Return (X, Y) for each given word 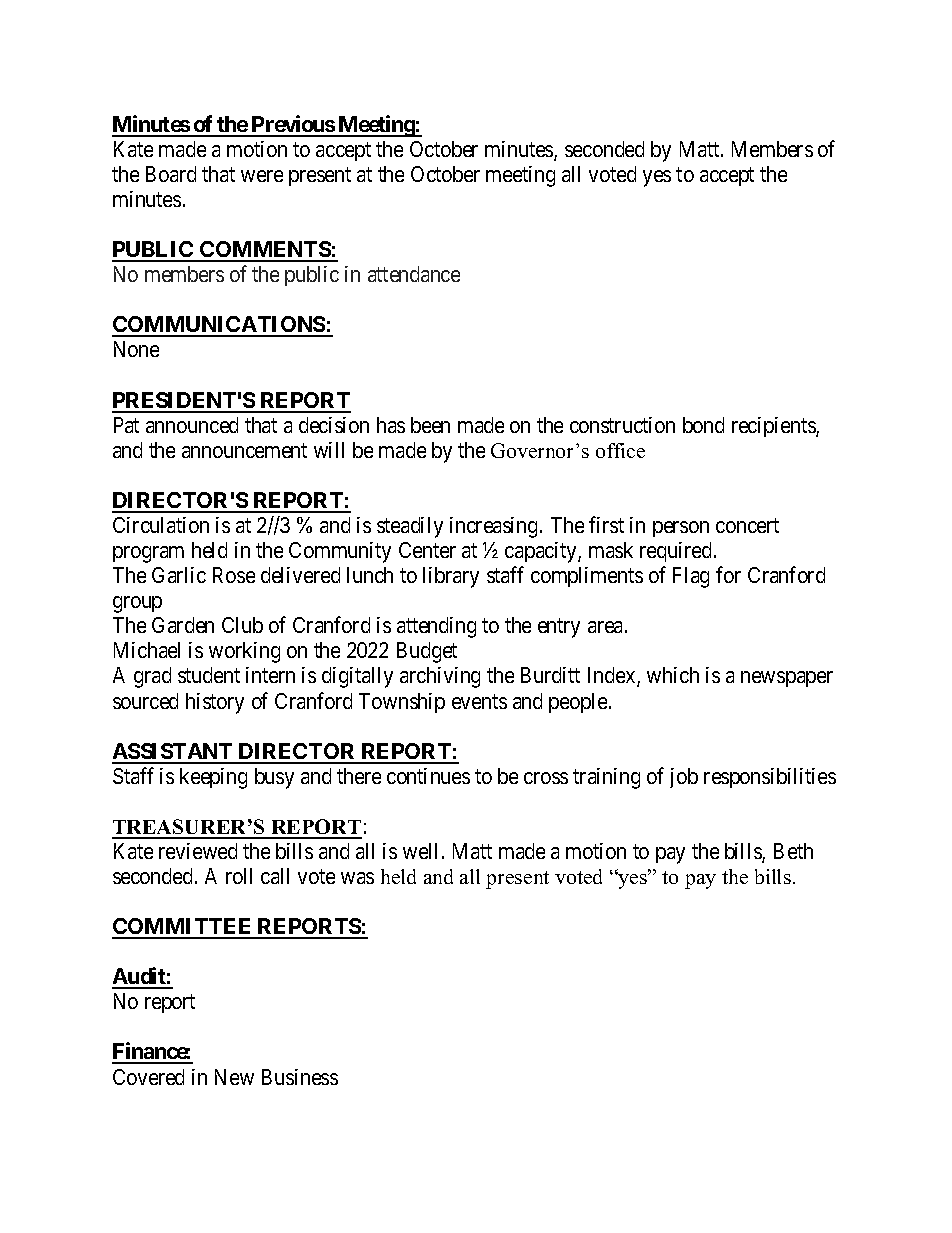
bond (703, 425)
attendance (414, 274)
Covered (148, 1077)
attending (436, 627)
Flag (691, 577)
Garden (183, 625)
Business (300, 1077)
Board (171, 174)
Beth (793, 851)
